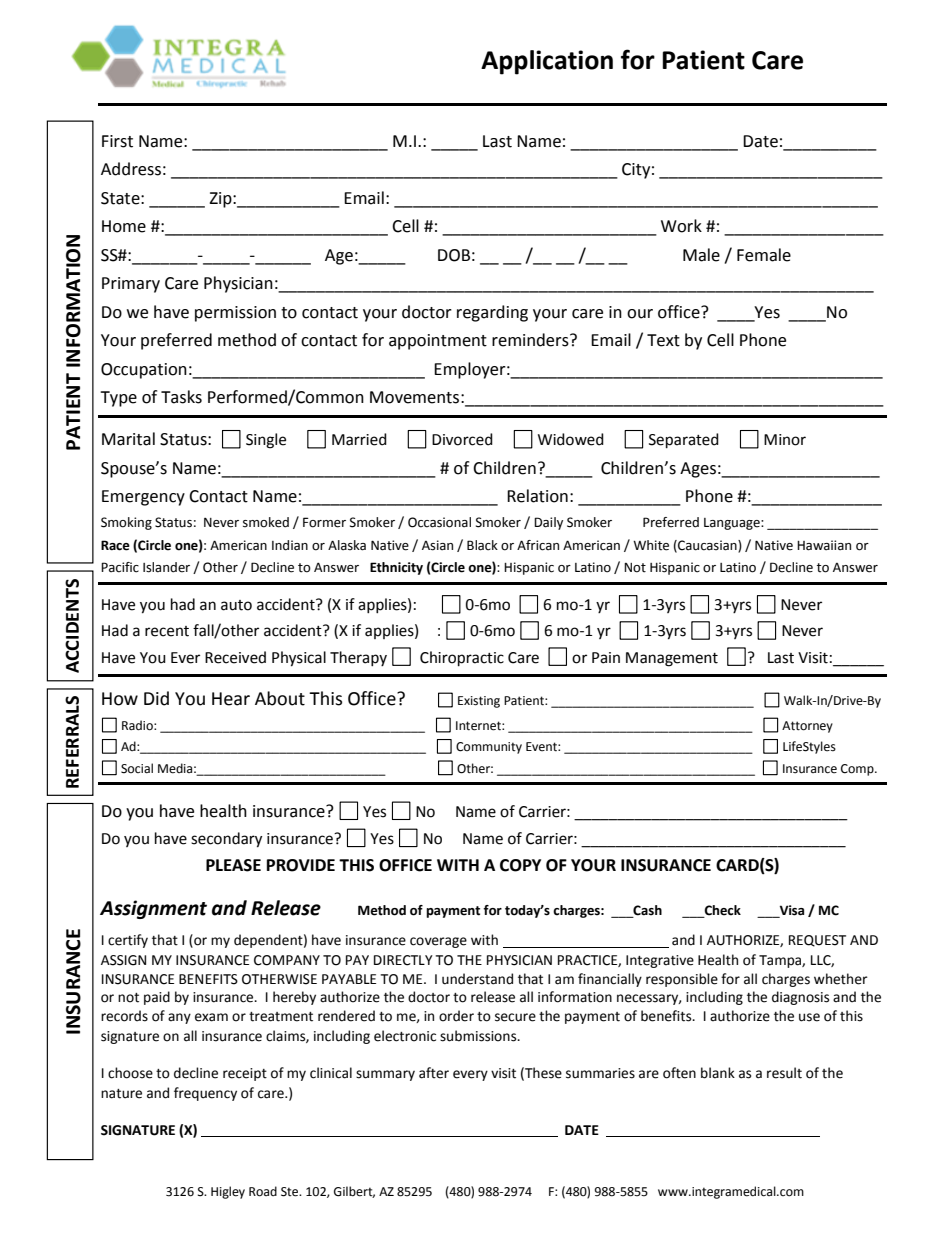  What do you see at coordinates (167, 631) in the screenshot?
I see `recent` at bounding box center [167, 631].
